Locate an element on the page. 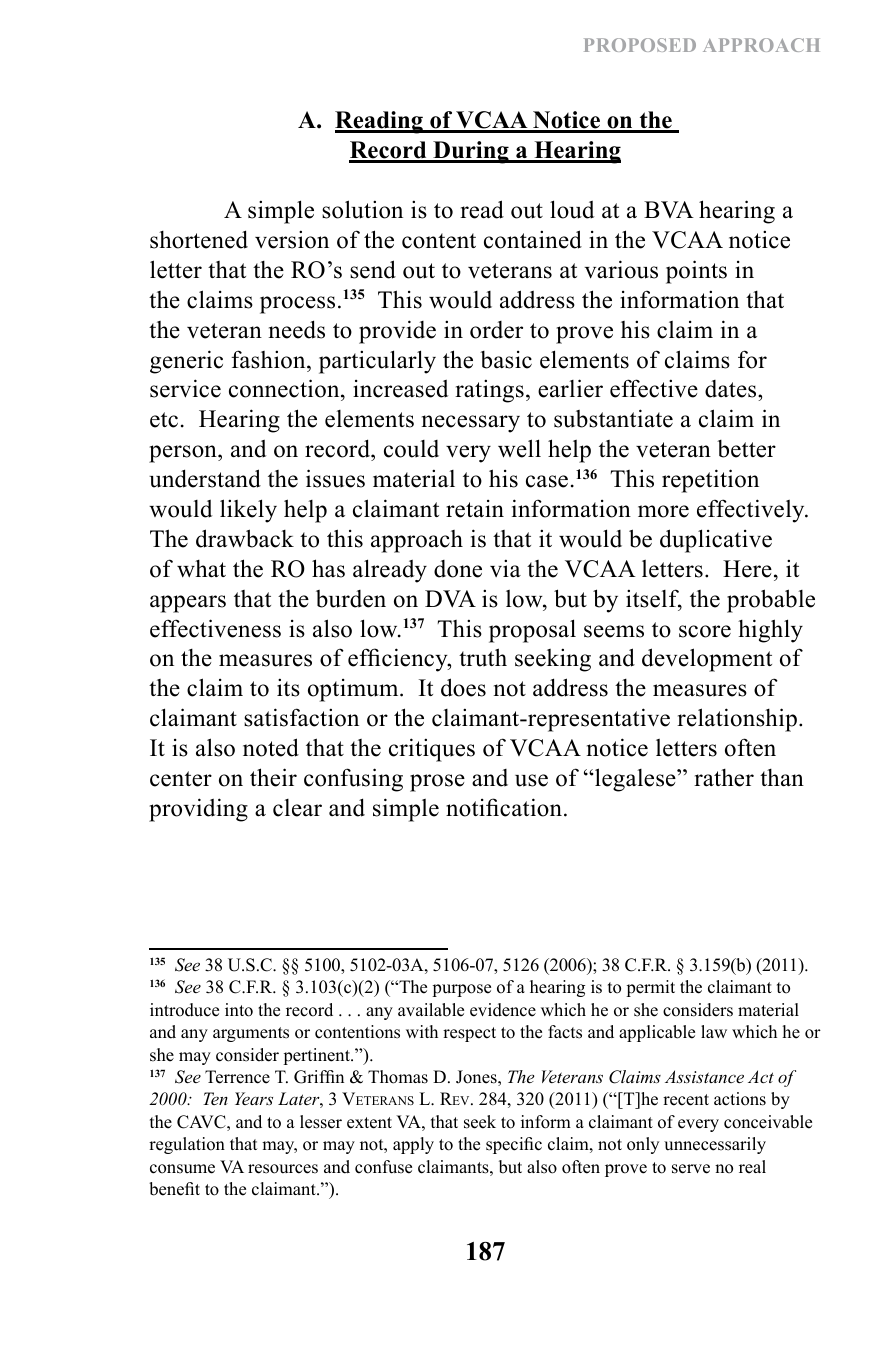  PROPOSED is located at coordinates (640, 45).
